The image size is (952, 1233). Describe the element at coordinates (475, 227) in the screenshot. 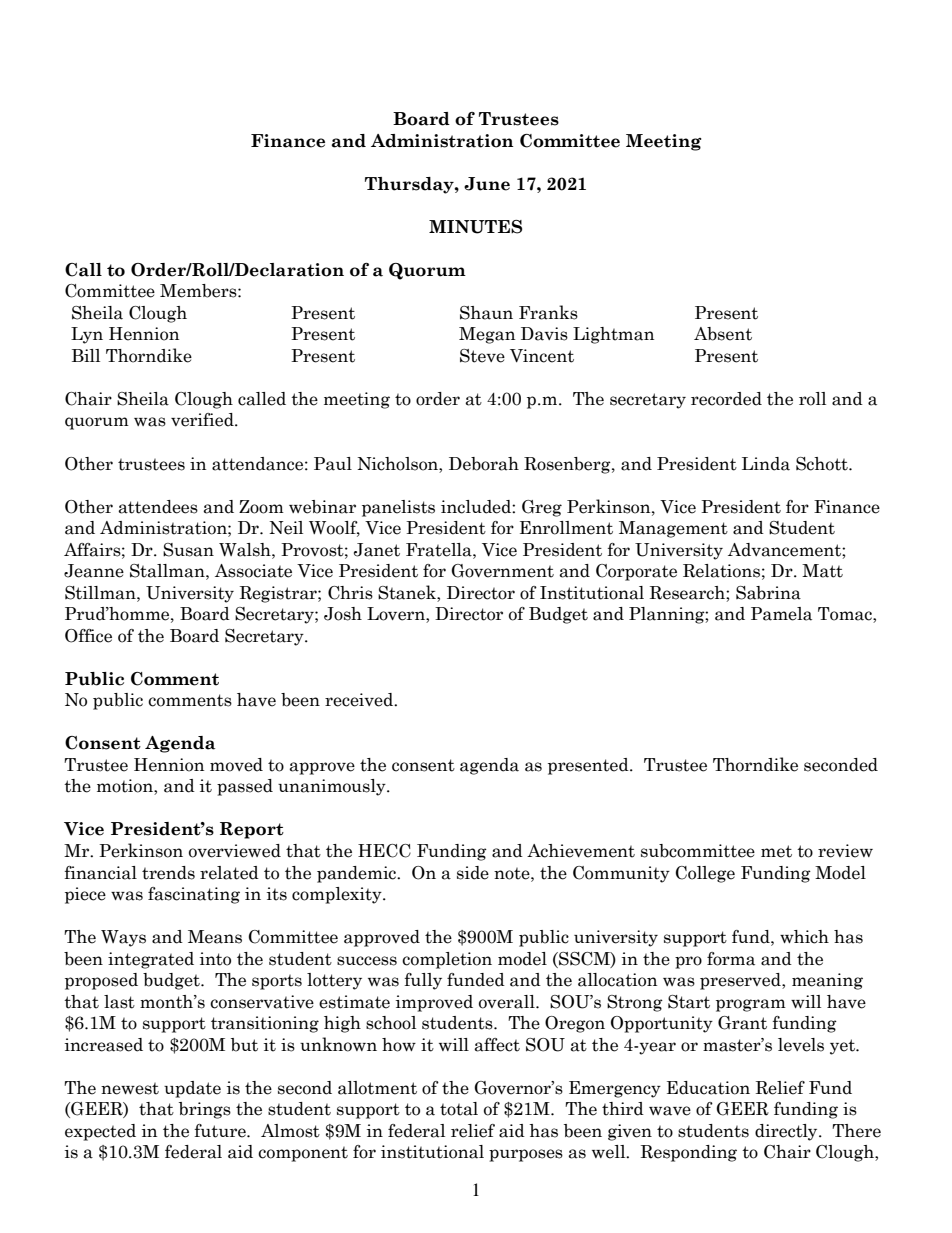

I see `MINUTES` at that location.
